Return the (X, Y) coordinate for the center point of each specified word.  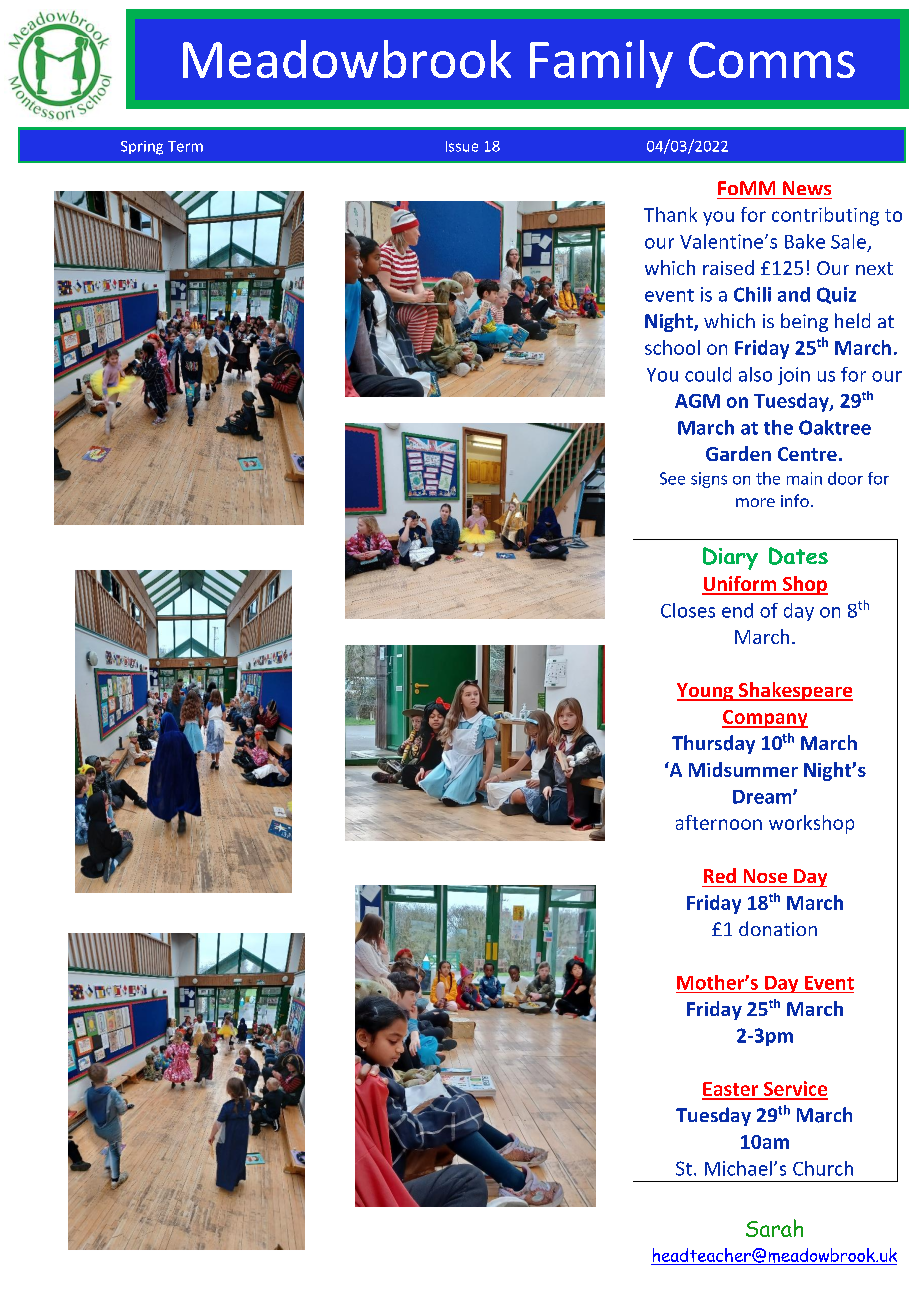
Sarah (774, 1228)
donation (778, 928)
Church (823, 1168)
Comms (772, 60)
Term (185, 146)
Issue (462, 146)
